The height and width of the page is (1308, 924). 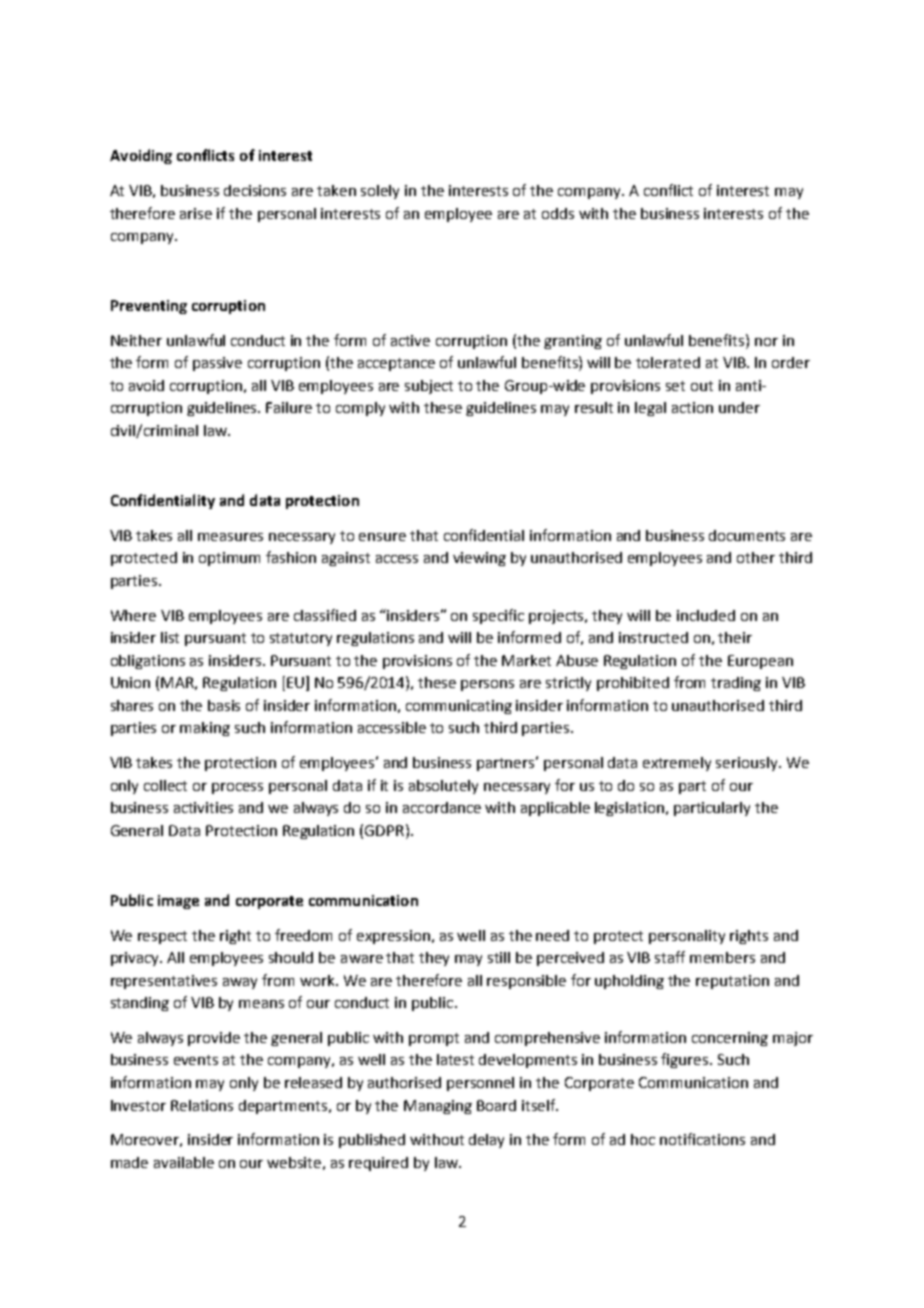 What do you see at coordinates (486, 1141) in the page?
I see `delay` at bounding box center [486, 1141].
